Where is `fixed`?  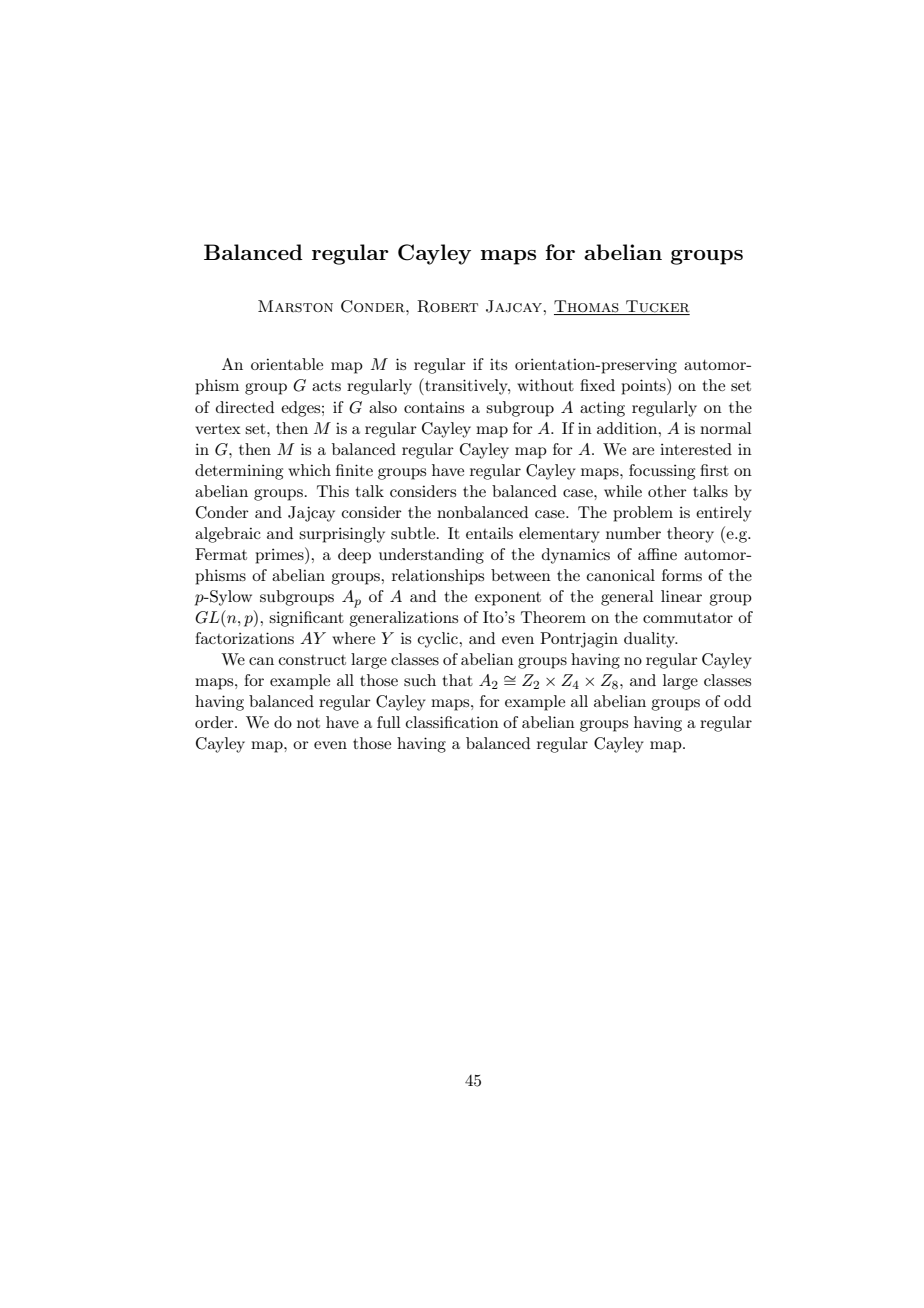
fixed is located at coordinates (597, 385).
